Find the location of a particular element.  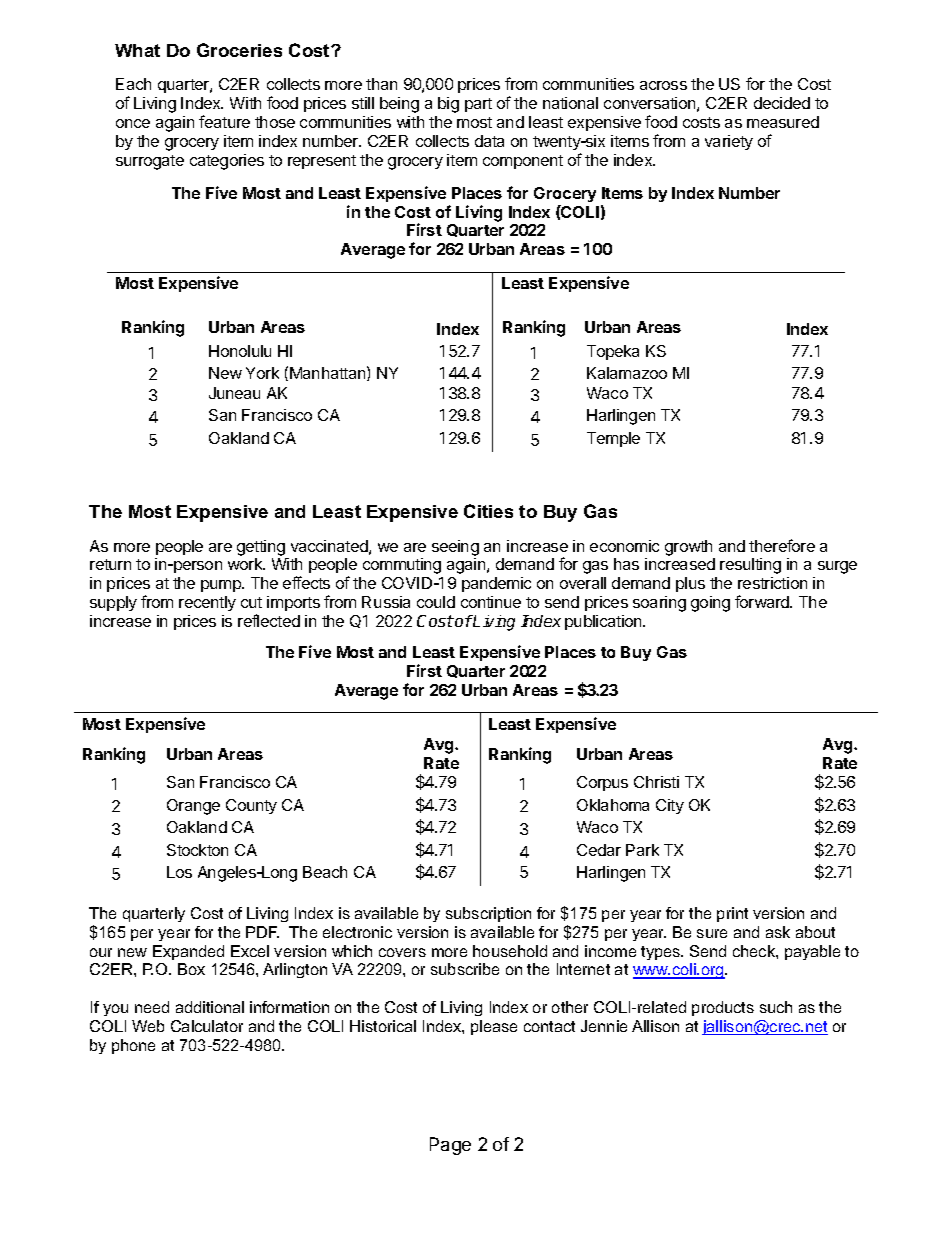

feature is located at coordinates (224, 121).
